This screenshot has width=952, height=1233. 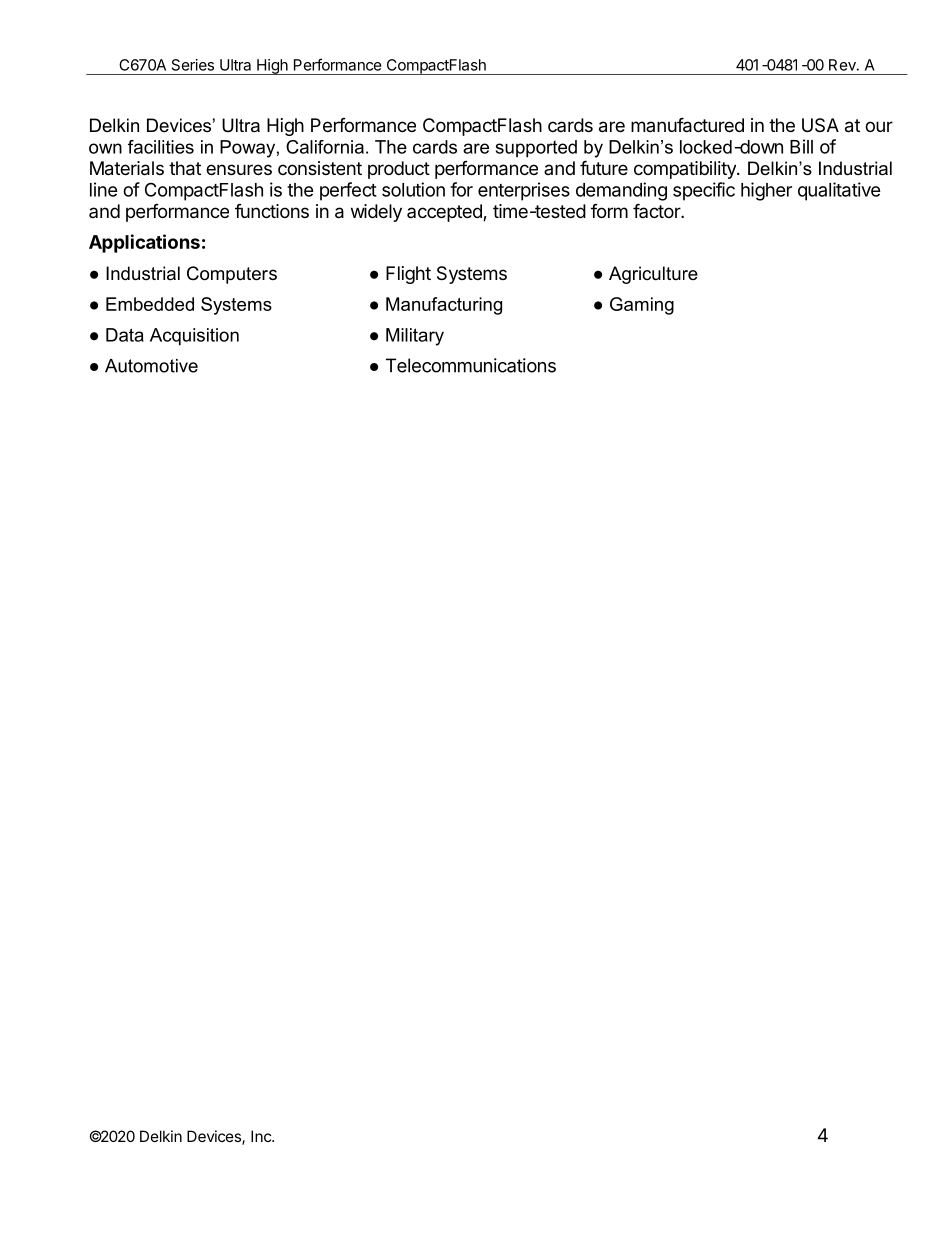 I want to click on Data, so click(x=125, y=335).
